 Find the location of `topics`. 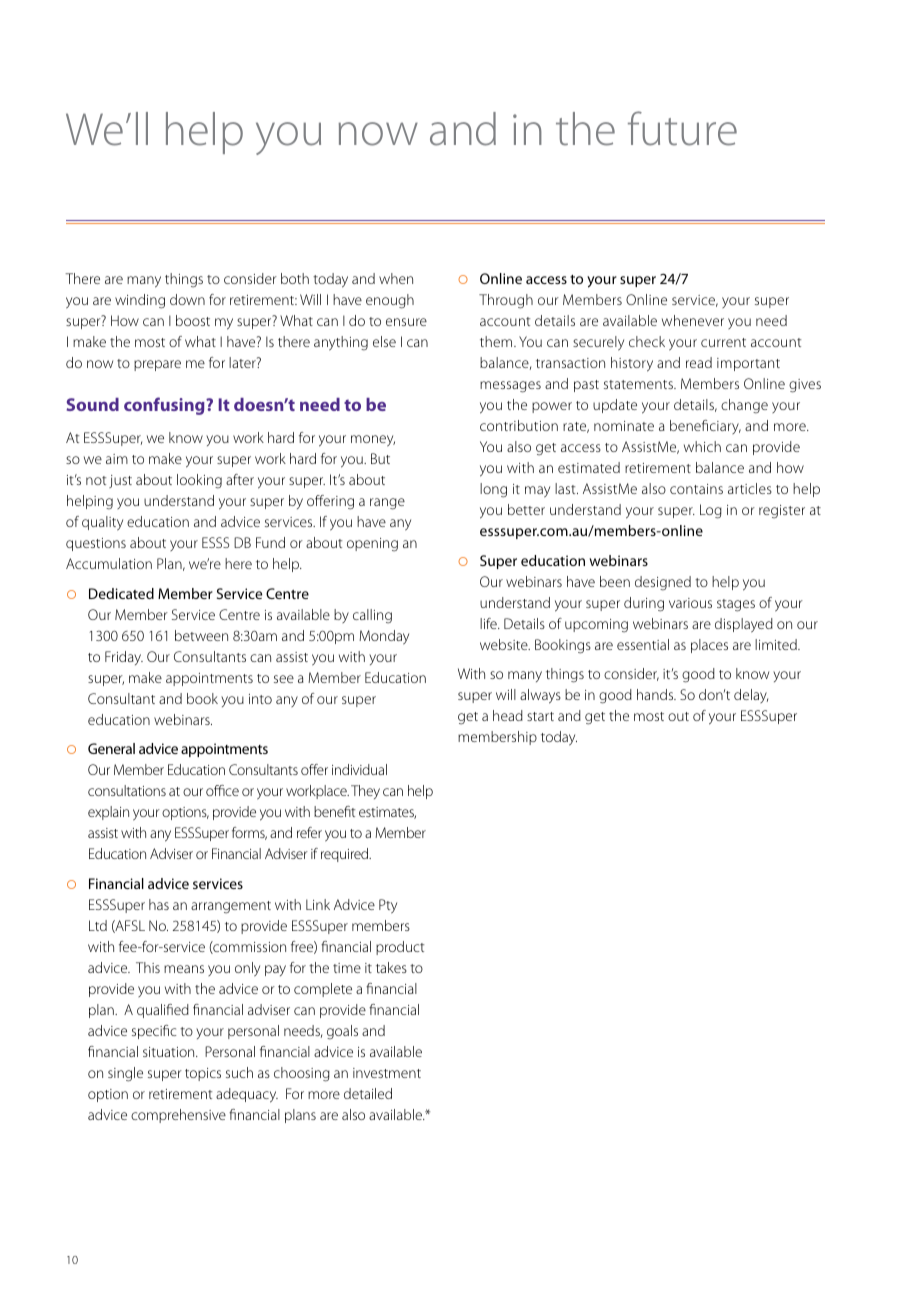

topics is located at coordinates (203, 1074).
